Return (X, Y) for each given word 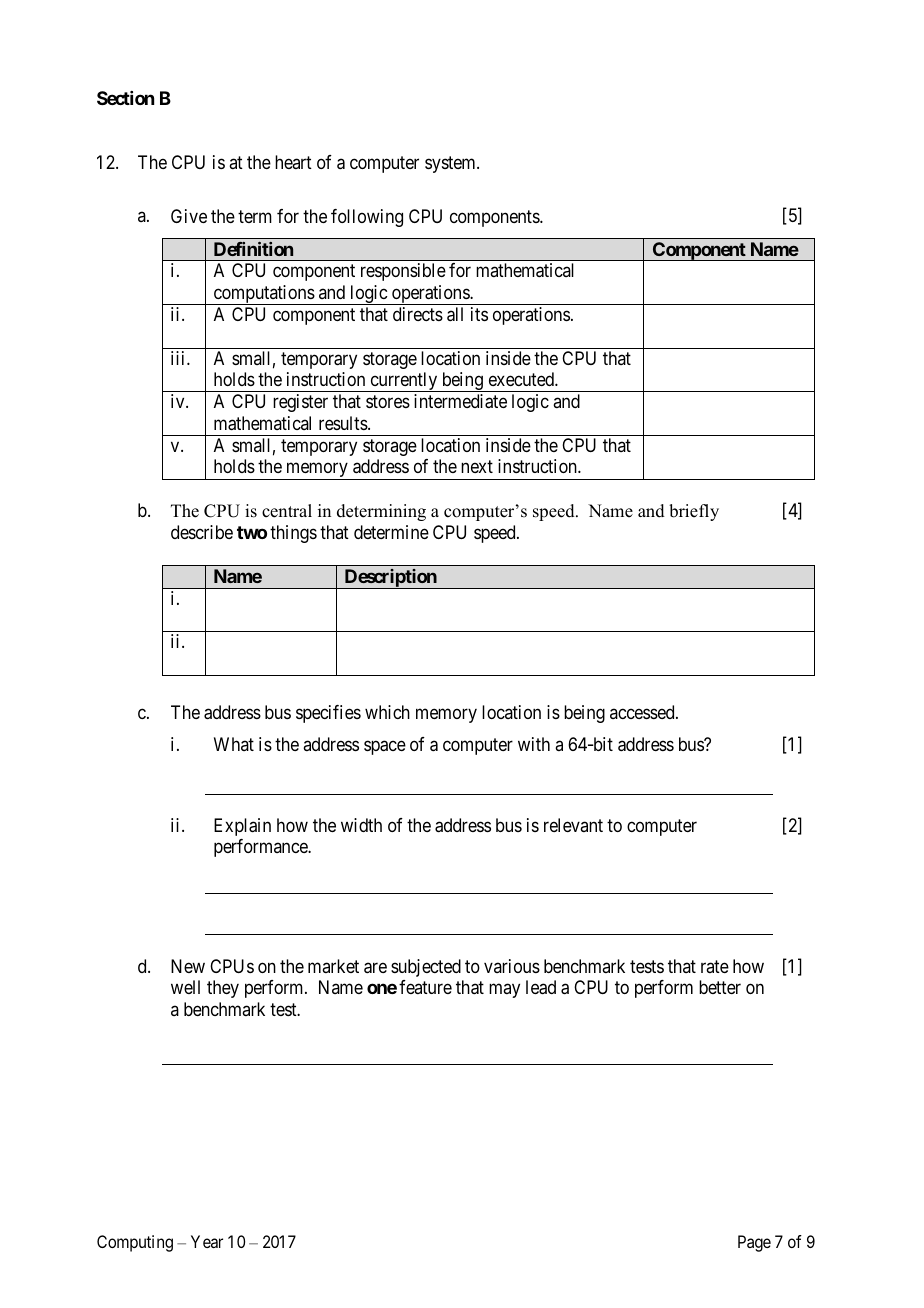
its (479, 314)
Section (125, 98)
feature (425, 987)
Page (754, 1243)
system (451, 164)
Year (207, 1241)
